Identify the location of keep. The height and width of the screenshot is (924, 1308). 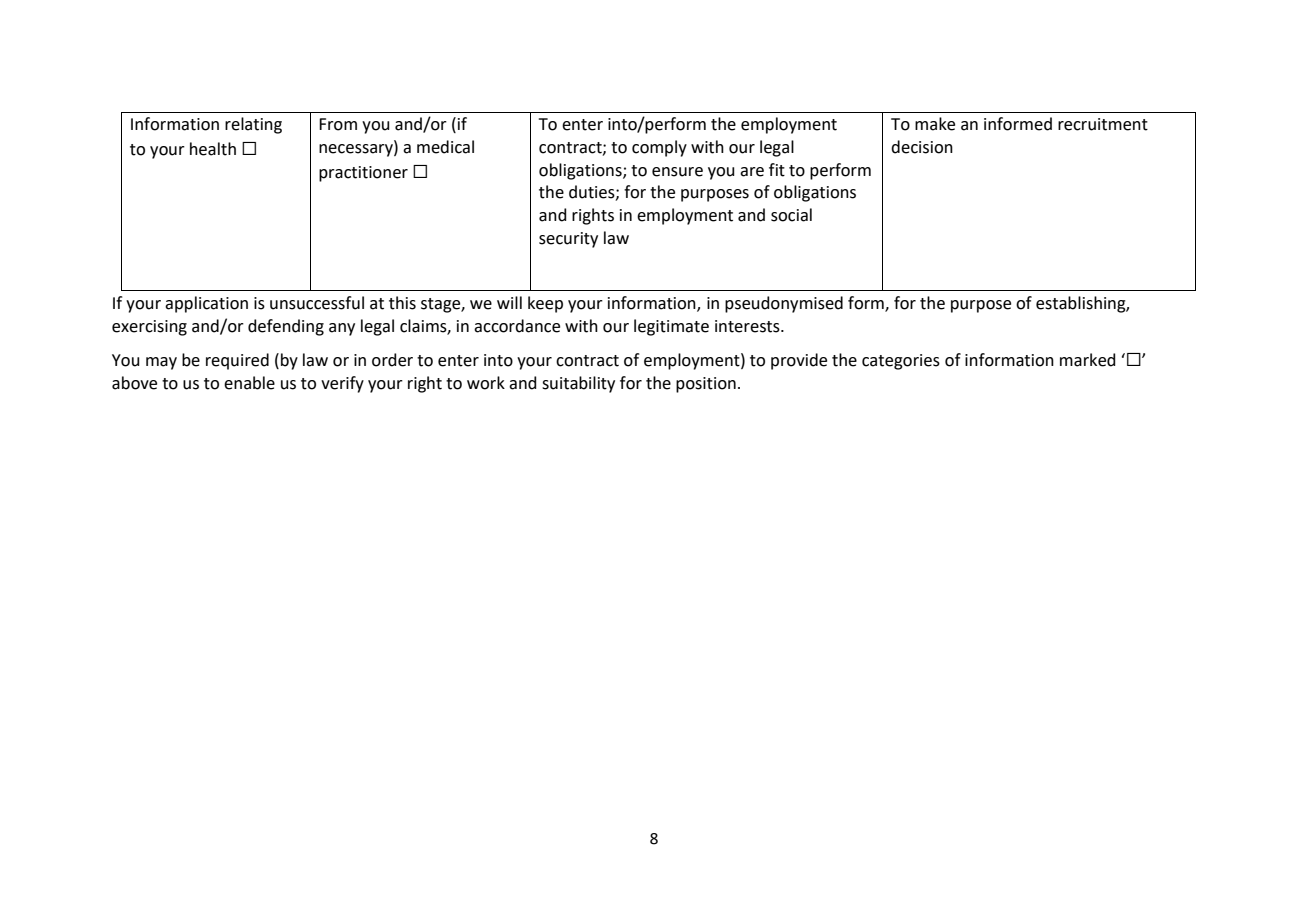
(545, 304).
